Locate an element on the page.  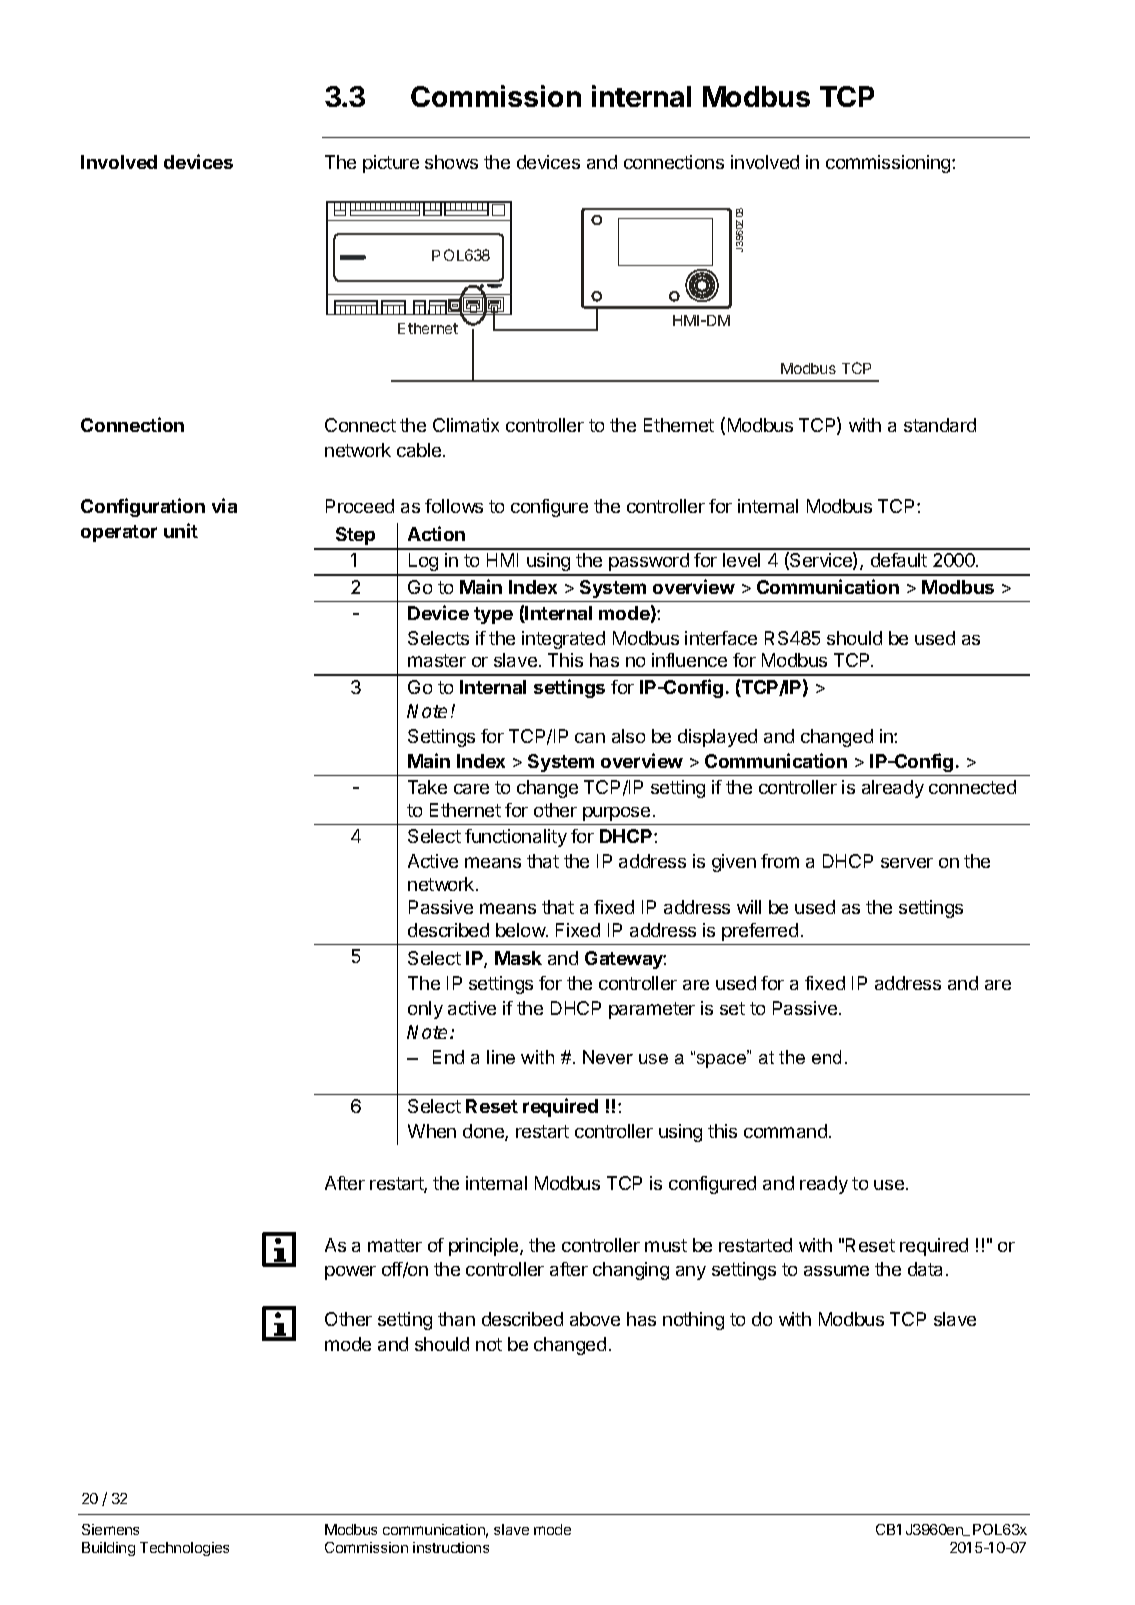
from is located at coordinates (780, 861).
